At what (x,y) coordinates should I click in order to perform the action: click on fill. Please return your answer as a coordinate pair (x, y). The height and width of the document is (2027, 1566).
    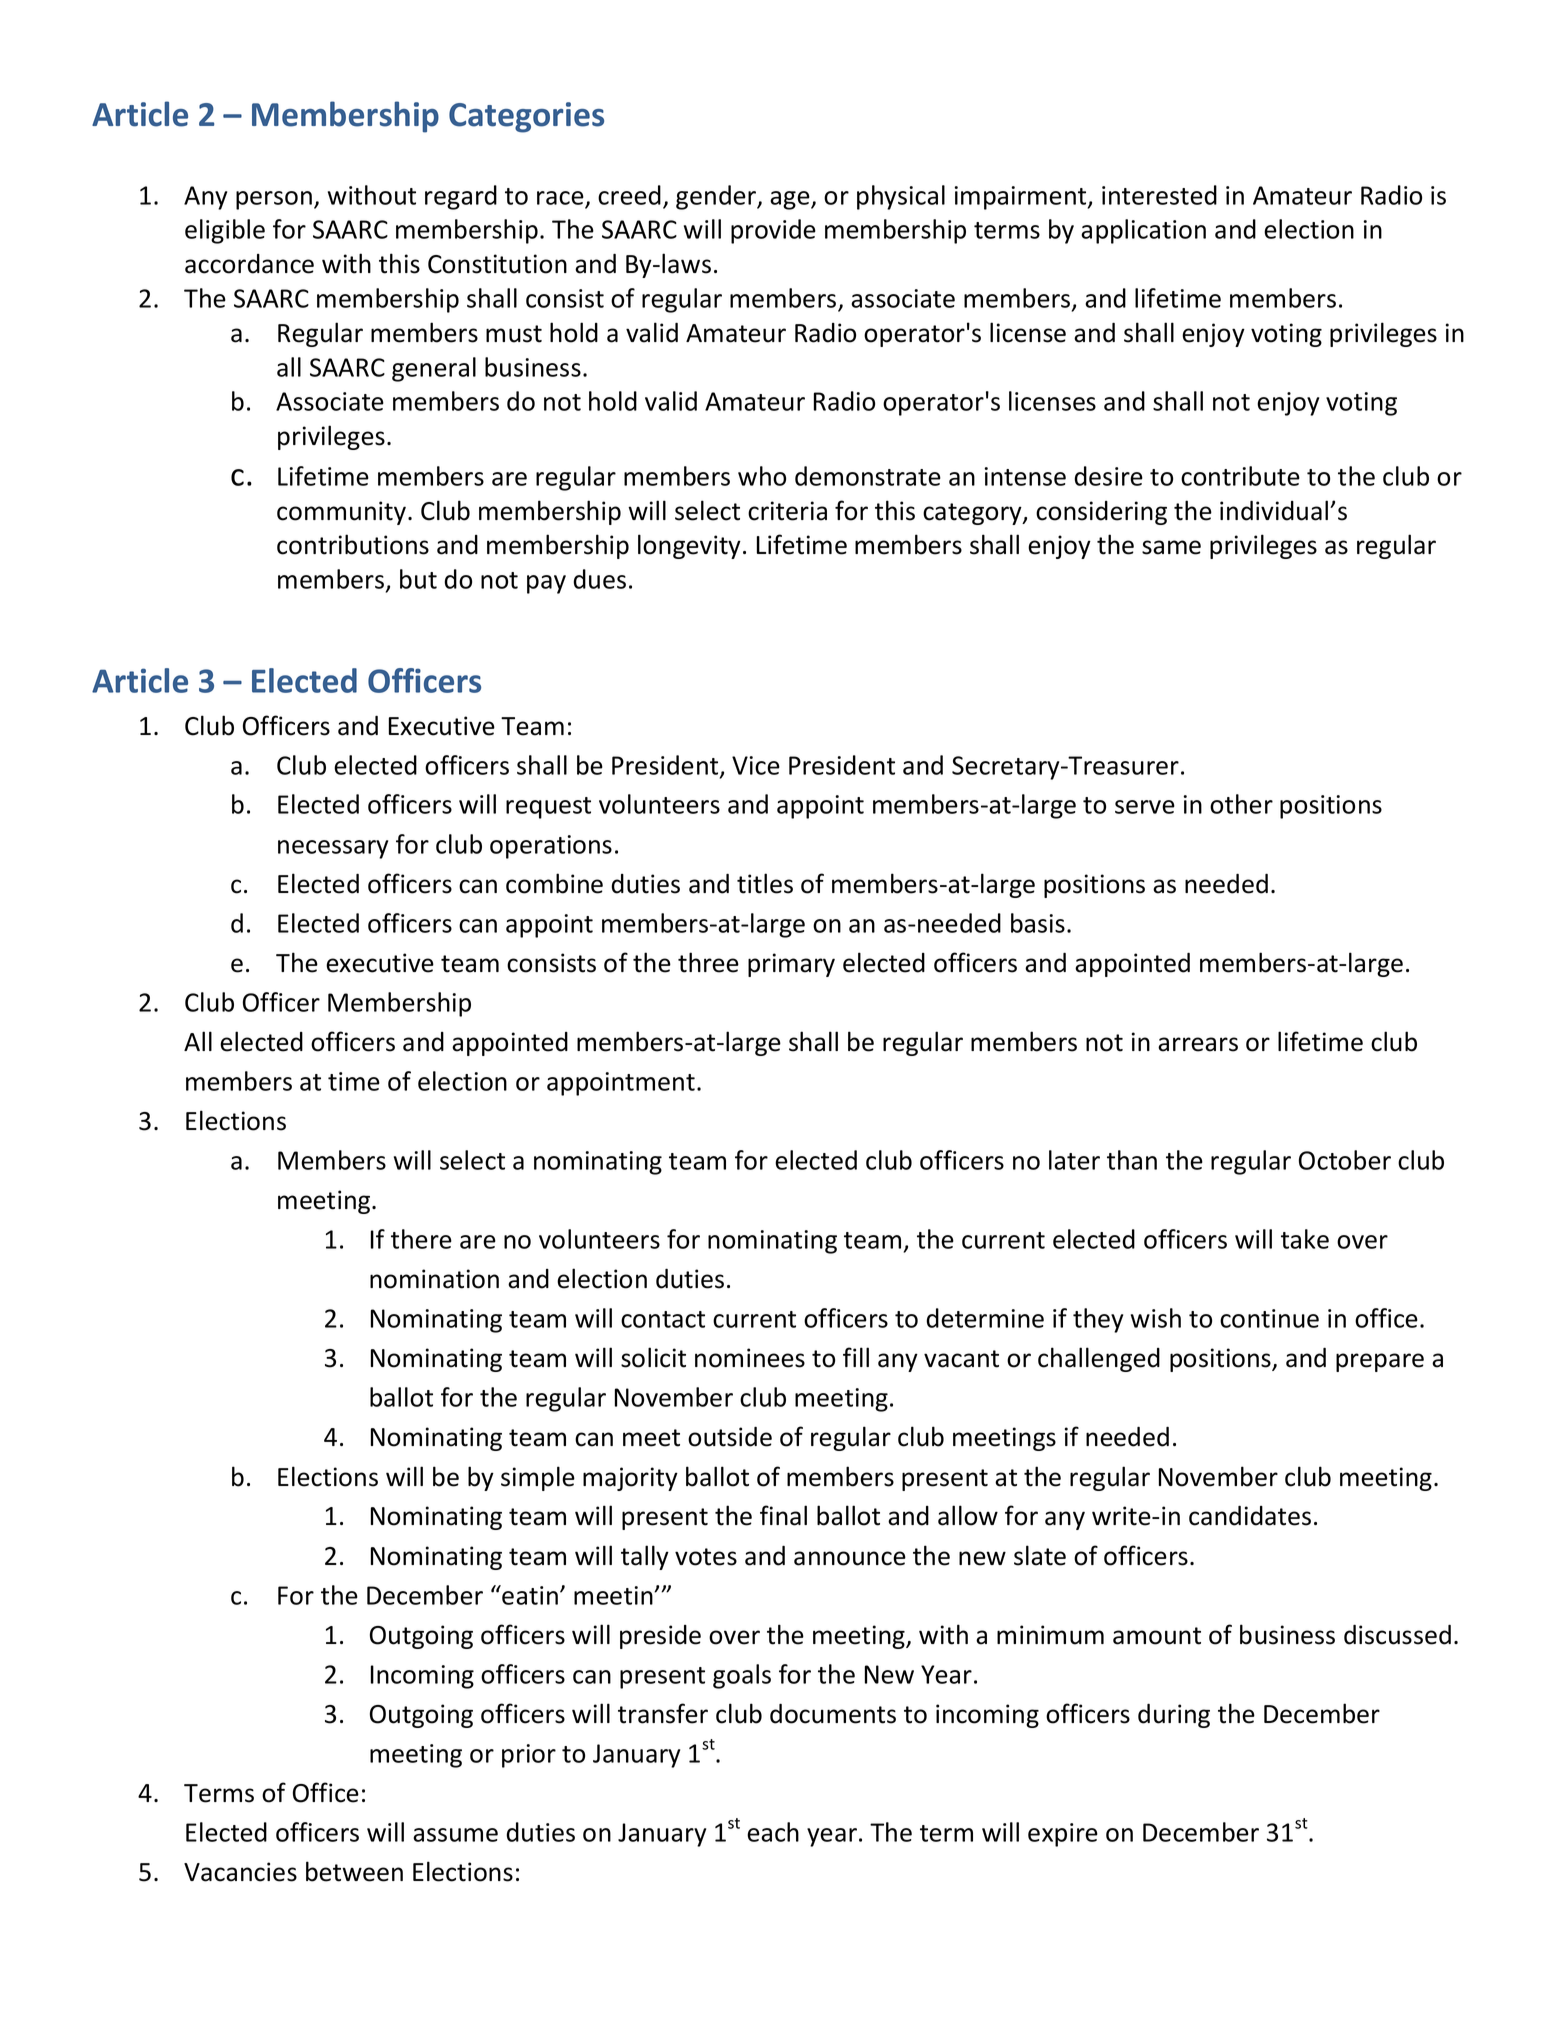
    Looking at the image, I should click on (856, 1357).
